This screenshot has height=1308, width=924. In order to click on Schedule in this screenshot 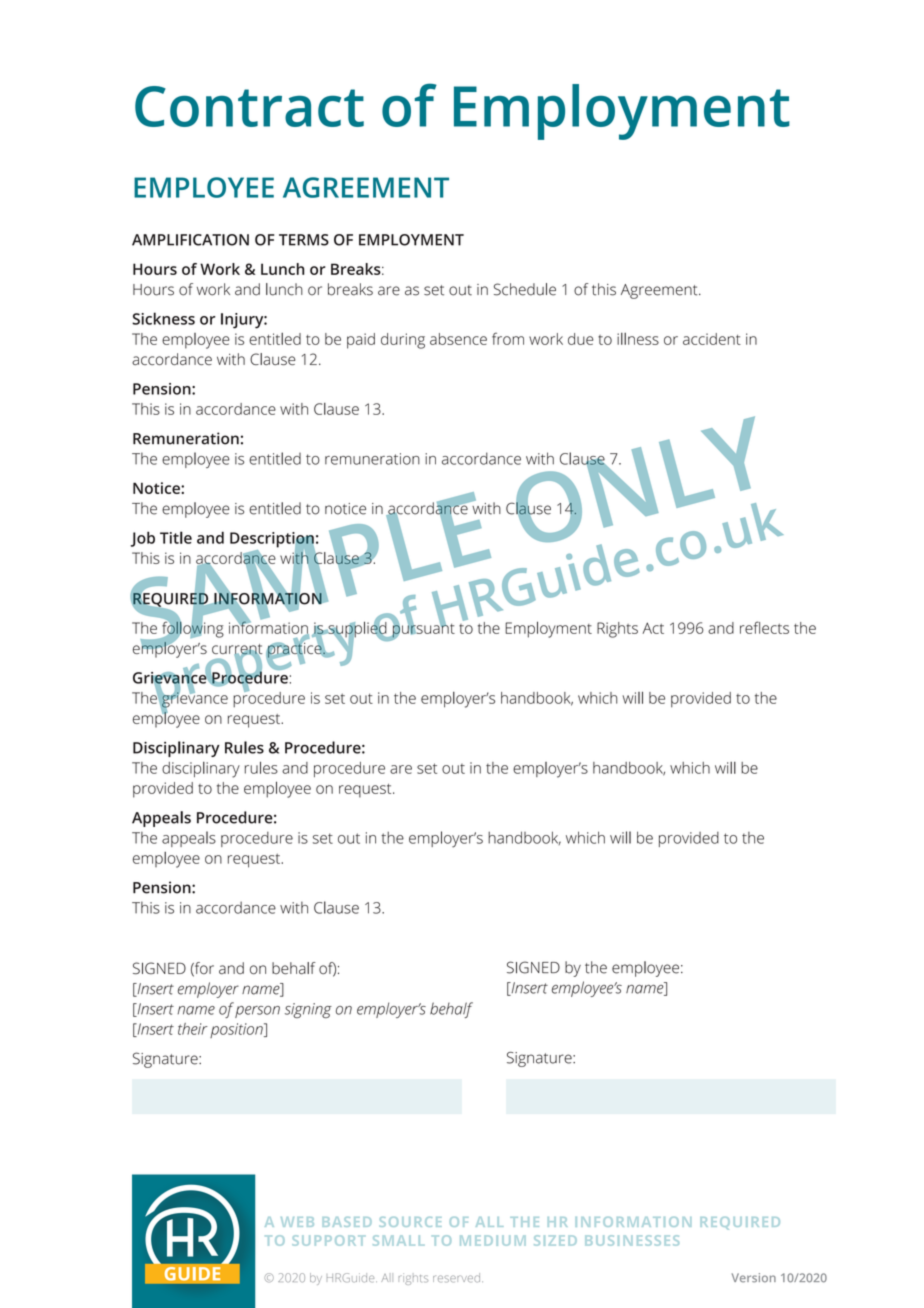, I will do `click(525, 289)`.
